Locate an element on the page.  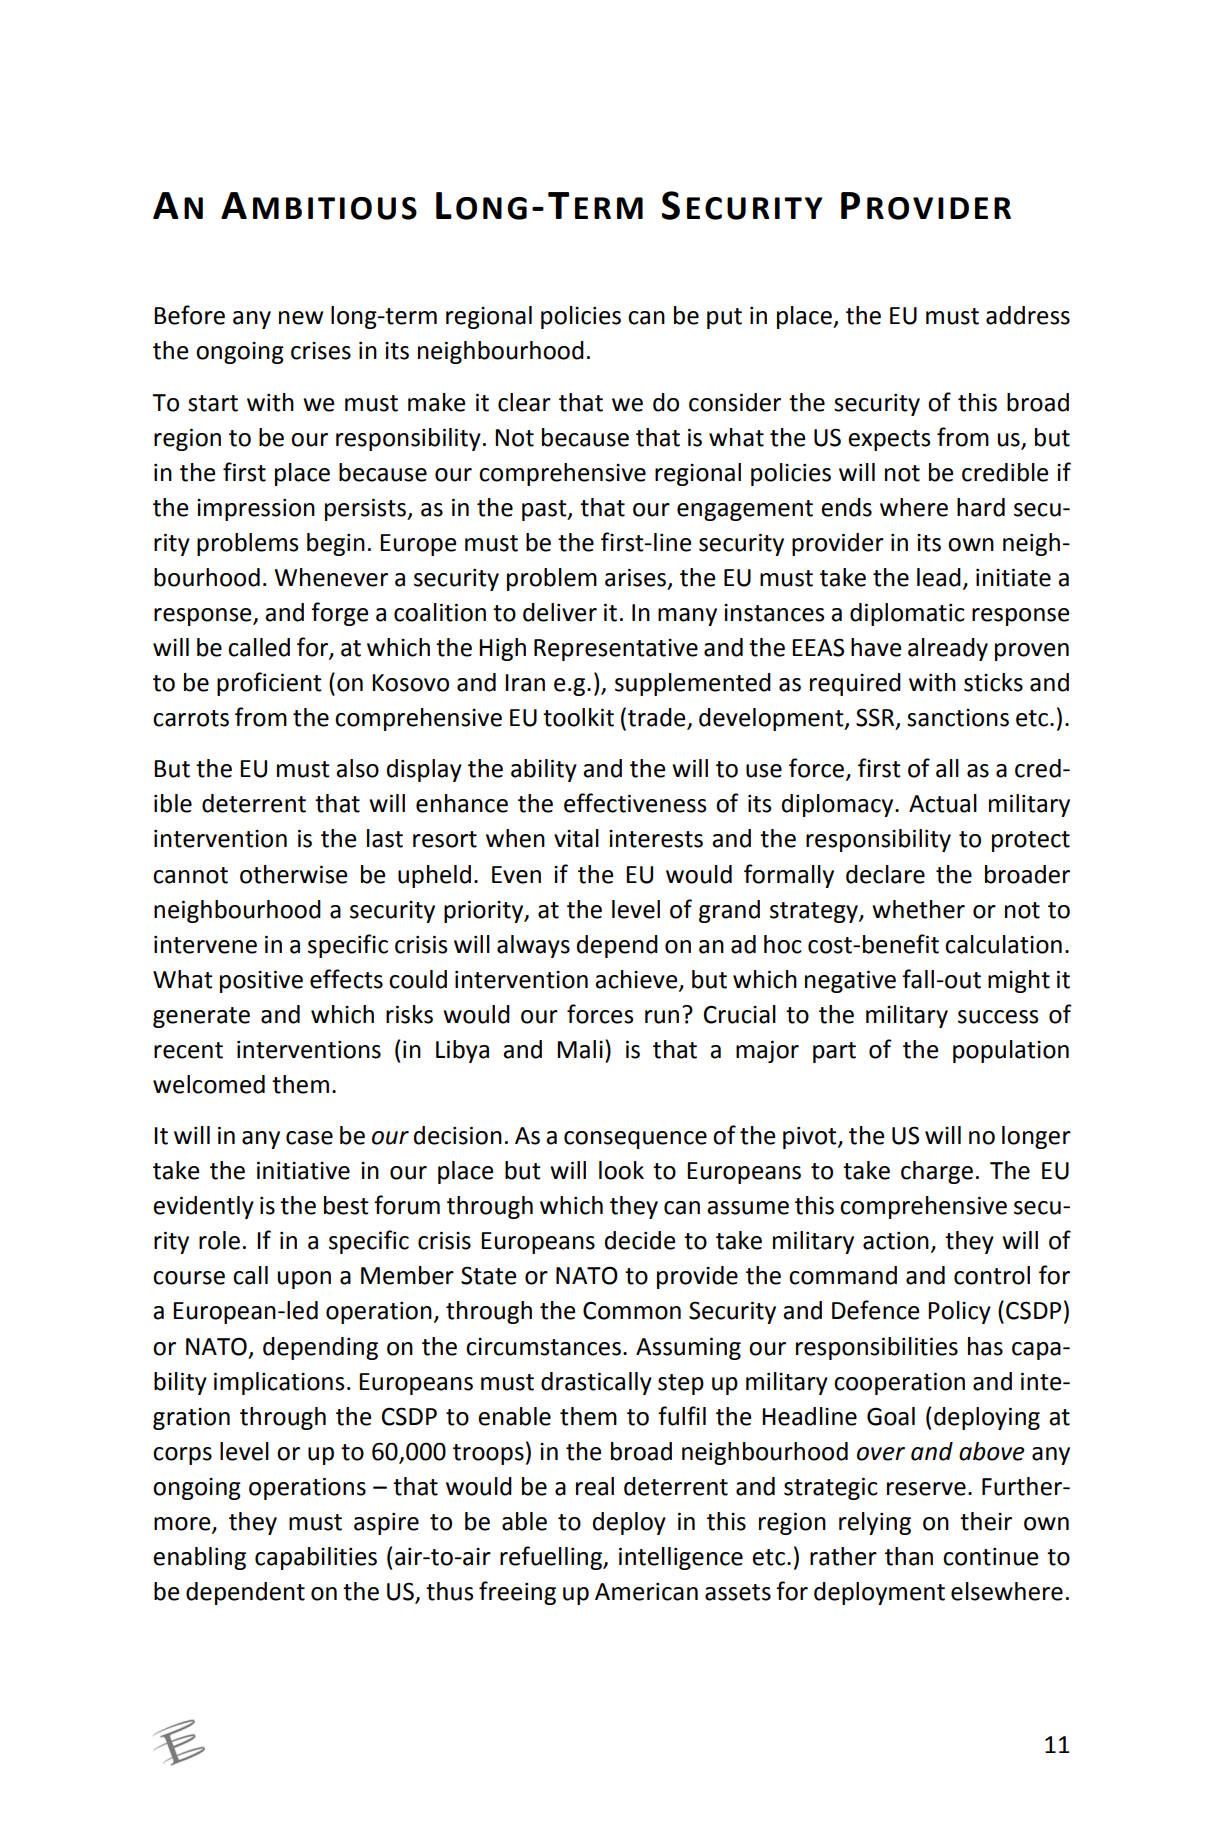
crises is located at coordinates (321, 351).
